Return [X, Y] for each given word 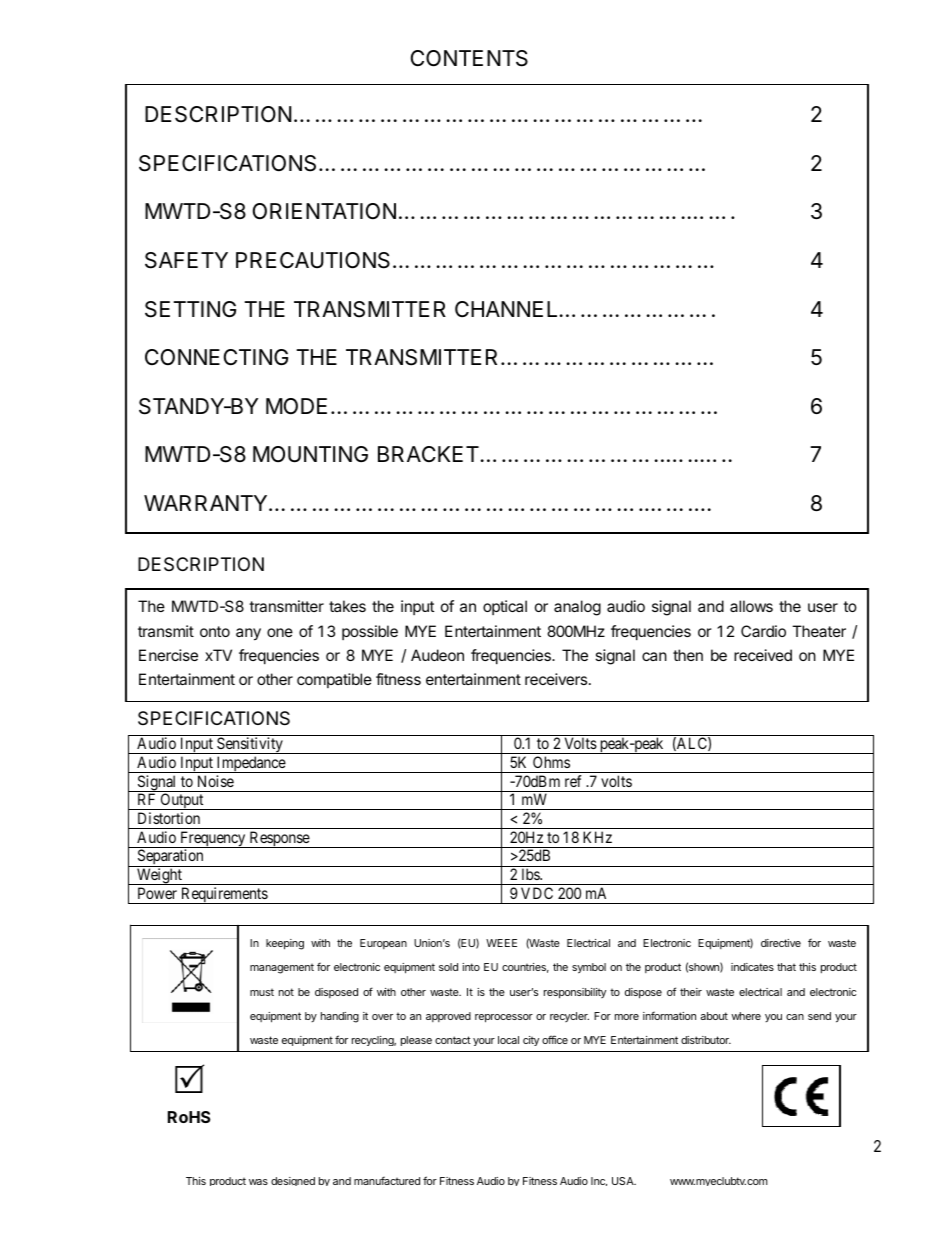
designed [293, 1181]
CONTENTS [469, 58]
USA [624, 1181]
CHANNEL [506, 309]
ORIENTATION [324, 211]
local [508, 1040]
